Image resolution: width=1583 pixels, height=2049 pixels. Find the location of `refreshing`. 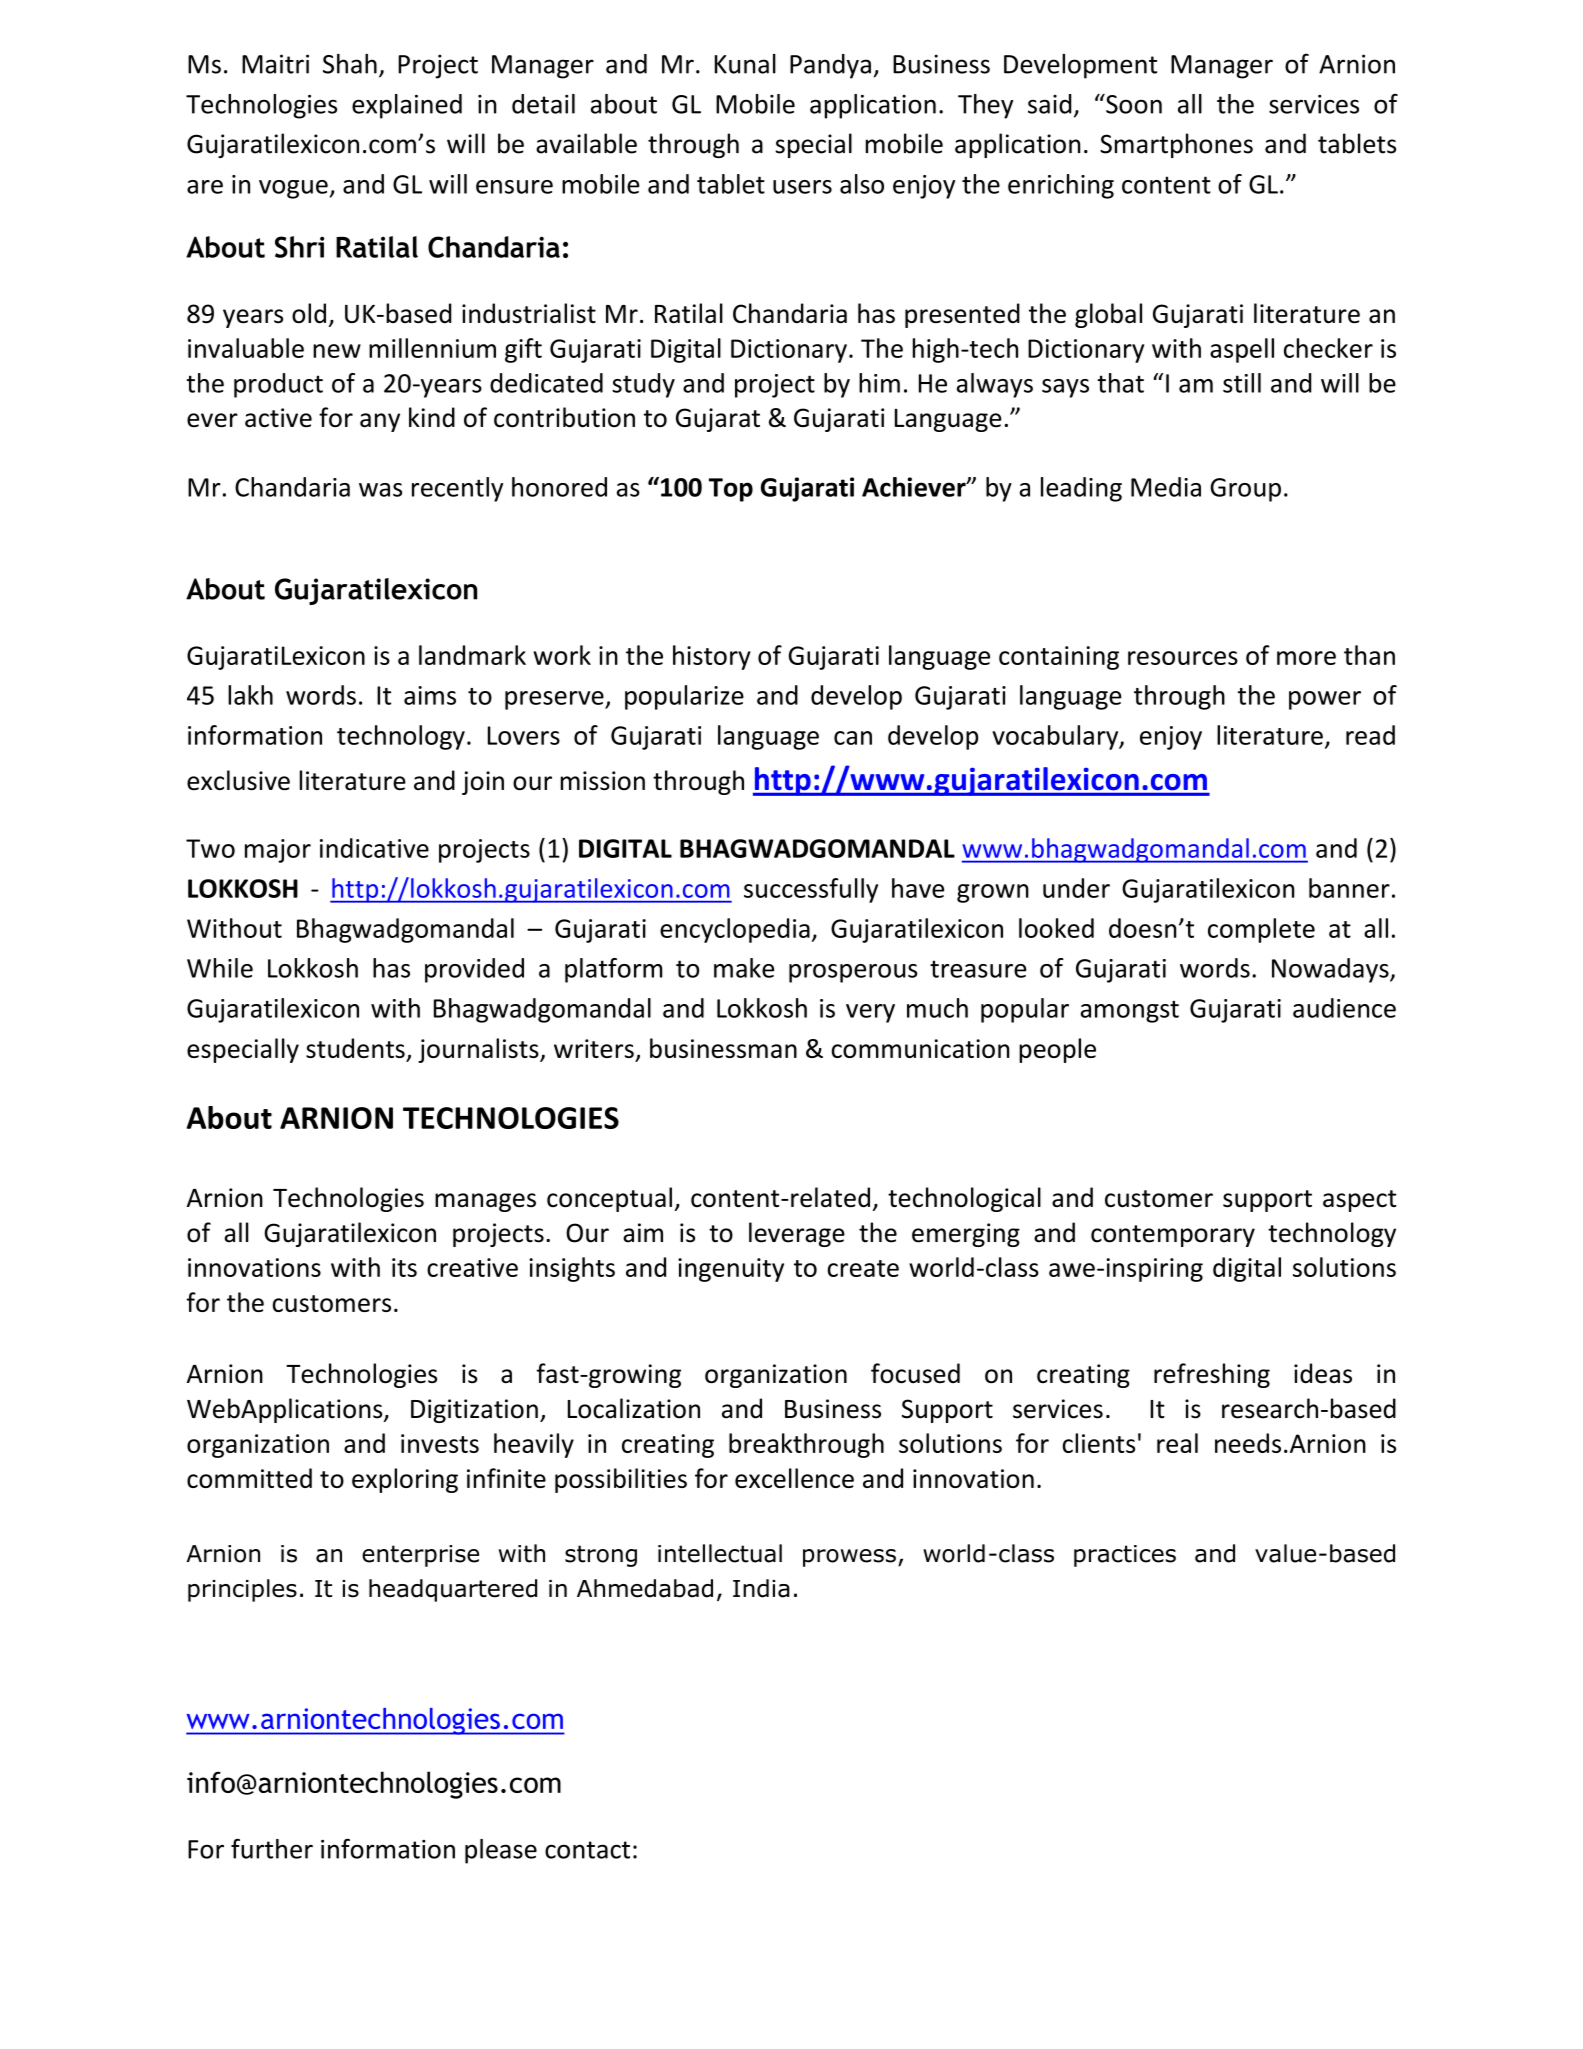

refreshing is located at coordinates (1212, 1375).
